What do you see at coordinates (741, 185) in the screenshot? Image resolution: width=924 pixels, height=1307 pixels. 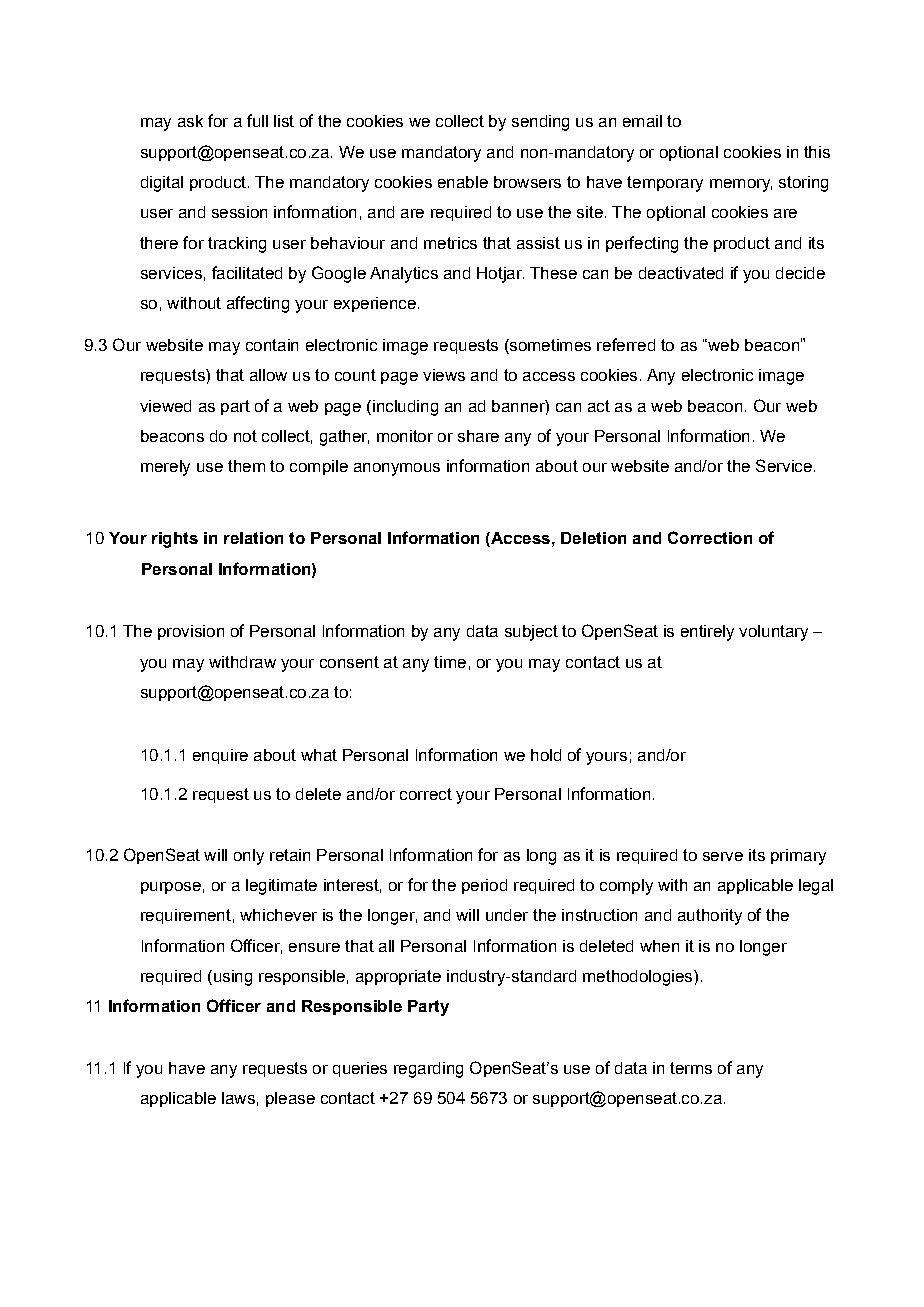 I see `memory` at bounding box center [741, 185].
